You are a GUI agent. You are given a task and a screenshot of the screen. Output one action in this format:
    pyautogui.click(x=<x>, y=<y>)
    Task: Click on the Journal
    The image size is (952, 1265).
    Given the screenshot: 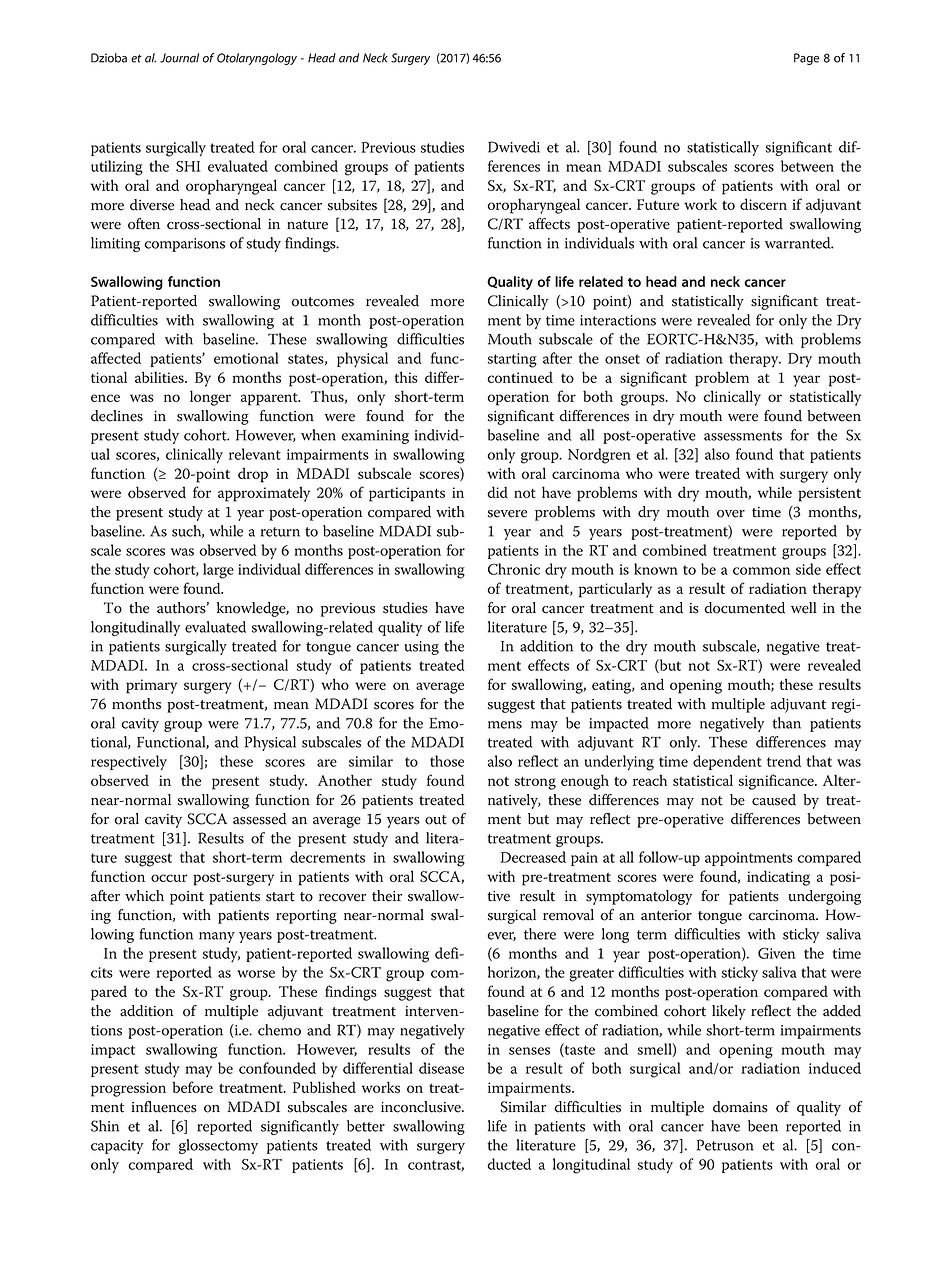 What is the action you would take?
    pyautogui.click(x=179, y=58)
